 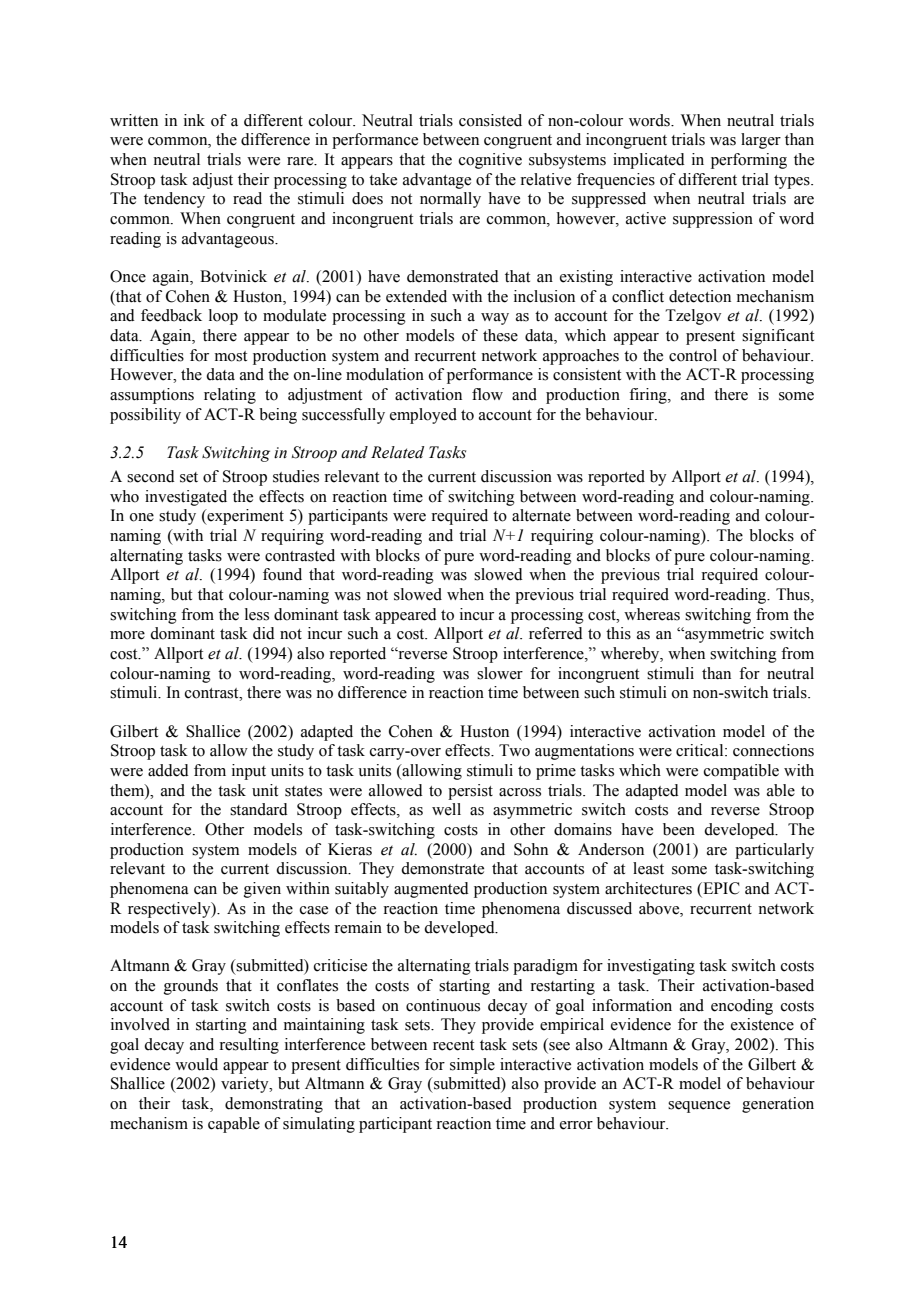 What do you see at coordinates (500, 673) in the screenshot?
I see `slower` at bounding box center [500, 673].
